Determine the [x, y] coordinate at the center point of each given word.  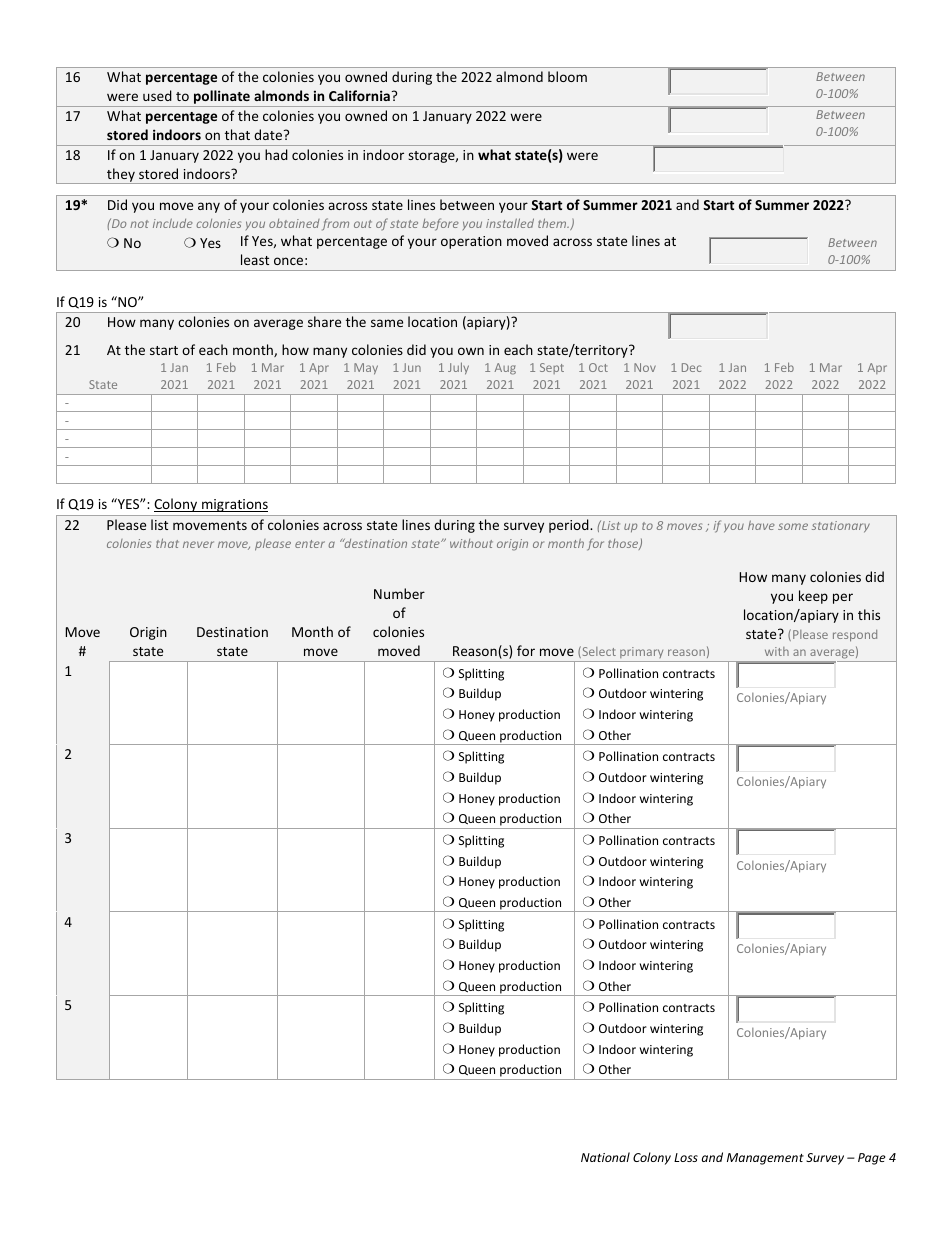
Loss [686, 1157]
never [198, 544]
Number [399, 593]
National [605, 1157]
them [553, 223]
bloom [567, 76]
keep [813, 597]
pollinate [222, 98]
